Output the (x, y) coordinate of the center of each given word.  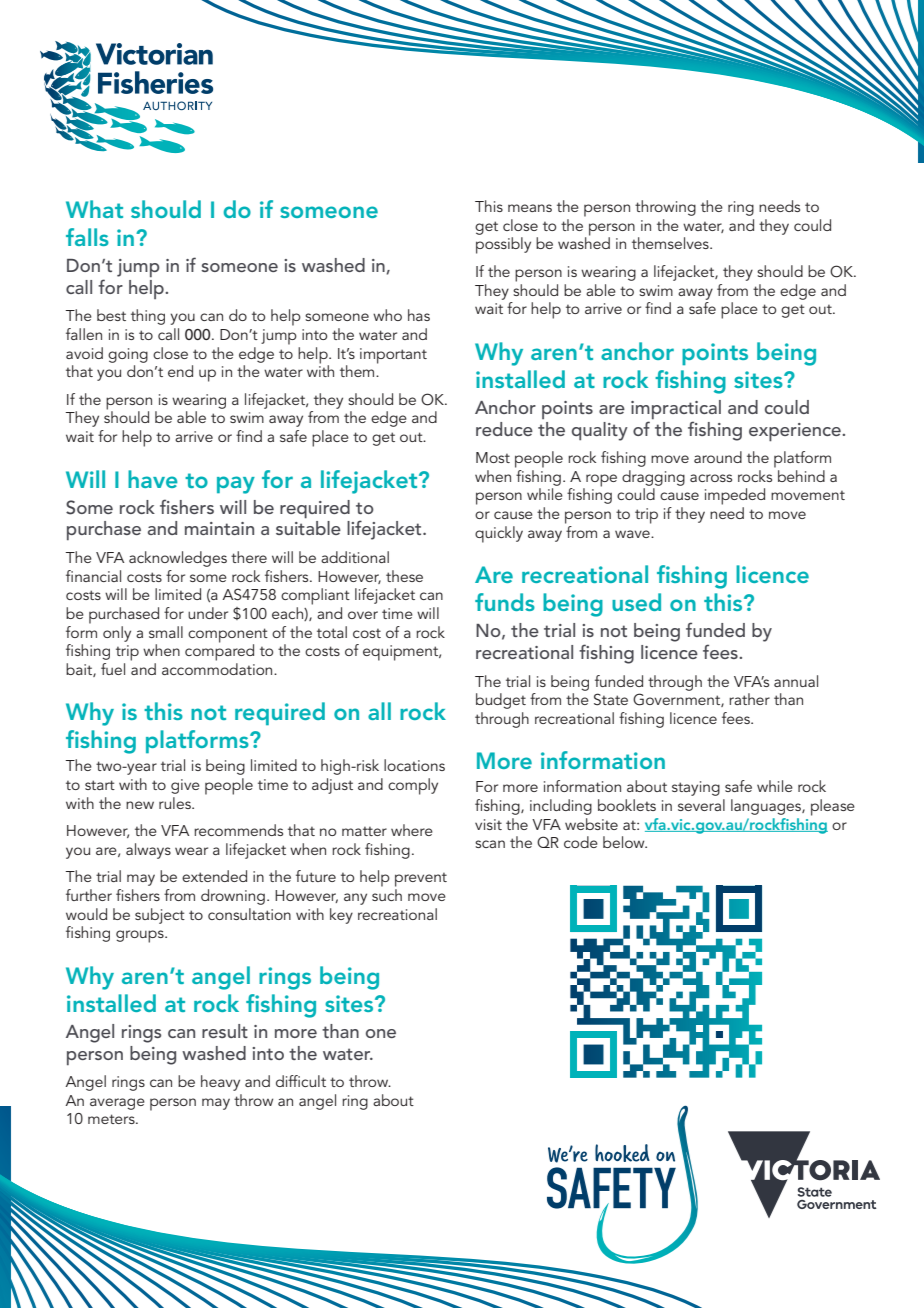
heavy (220, 1083)
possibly (503, 245)
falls (87, 237)
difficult (301, 1081)
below (625, 842)
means (530, 208)
